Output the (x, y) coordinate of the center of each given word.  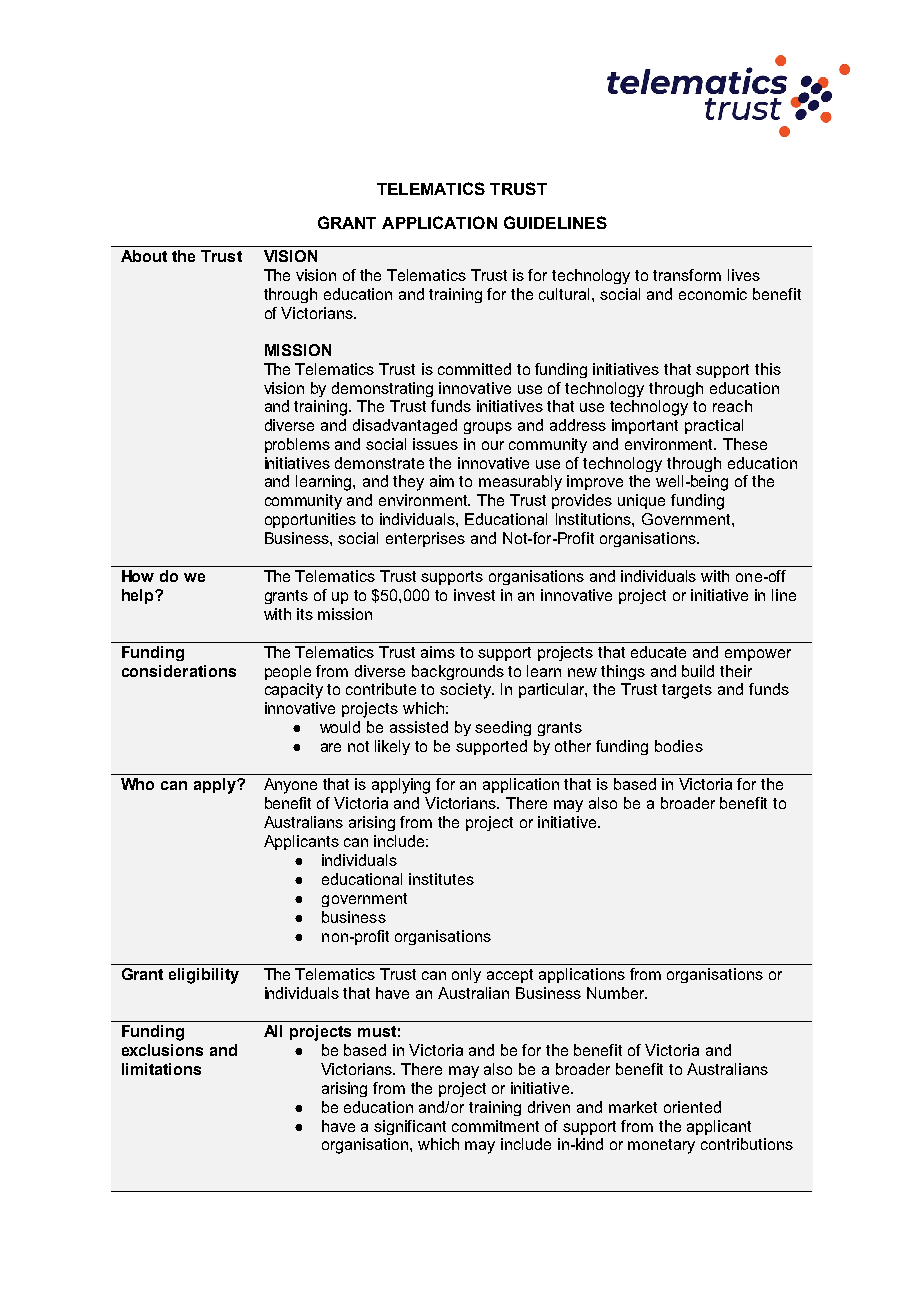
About (144, 256)
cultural (566, 294)
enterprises (425, 539)
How (138, 576)
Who (137, 784)
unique (641, 501)
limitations (161, 1069)
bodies (679, 746)
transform (687, 275)
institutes (441, 879)
